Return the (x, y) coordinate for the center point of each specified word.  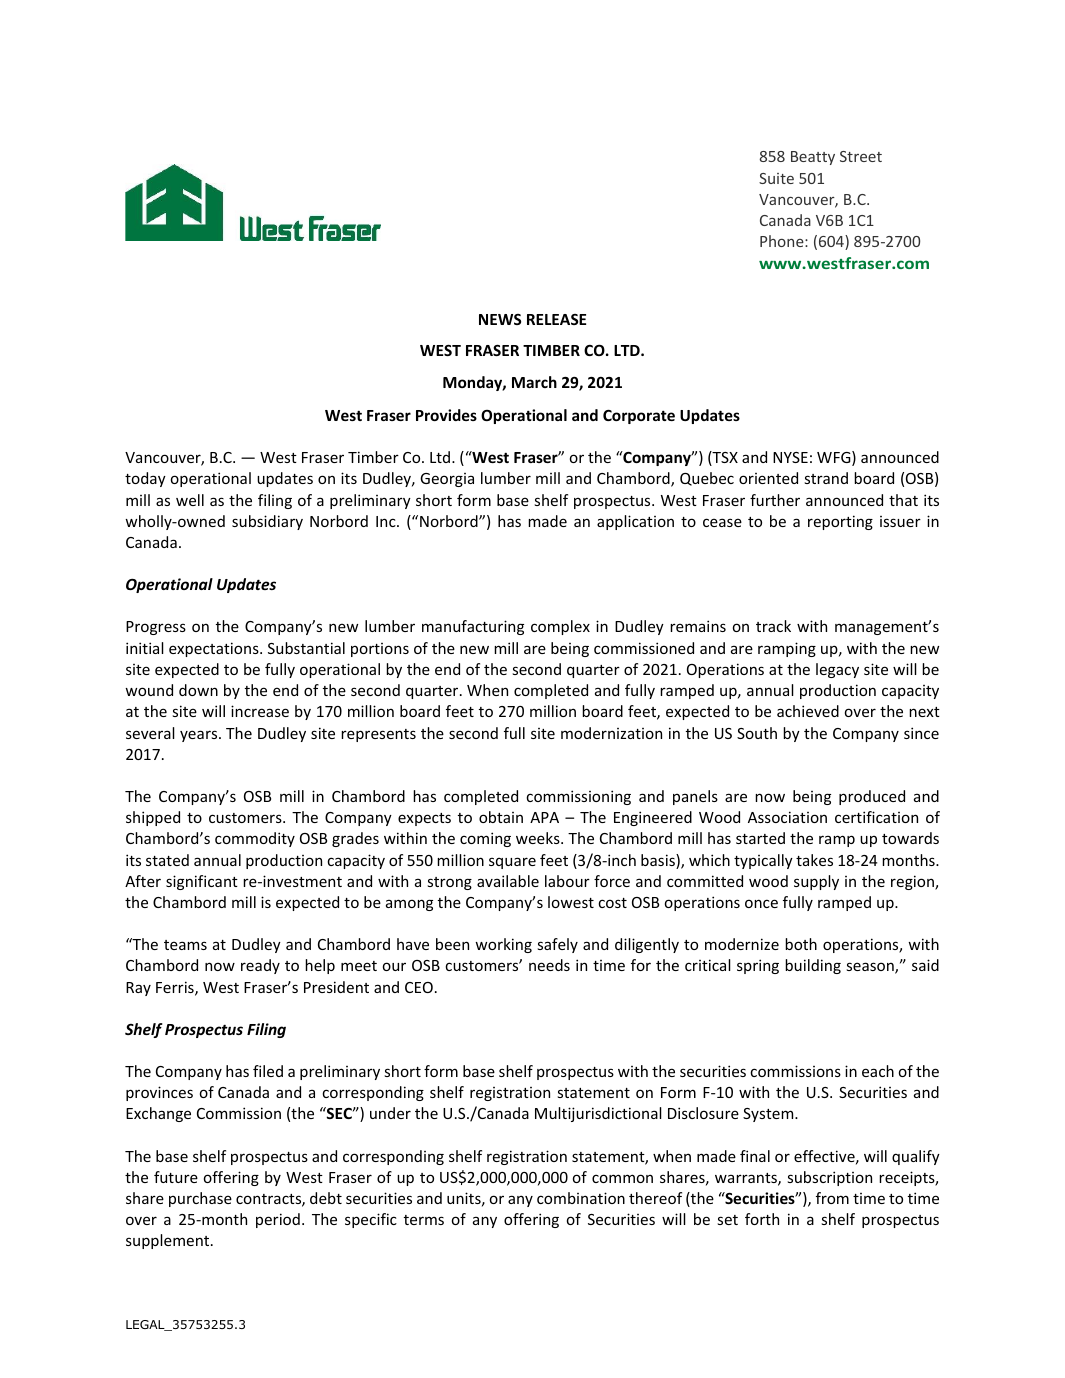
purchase (200, 1199)
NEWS (500, 319)
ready (260, 966)
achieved (808, 711)
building (813, 966)
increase (260, 711)
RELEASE (556, 319)
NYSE (790, 457)
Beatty (813, 158)
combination (581, 1198)
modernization (611, 733)
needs (549, 965)
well (190, 500)
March (534, 382)
